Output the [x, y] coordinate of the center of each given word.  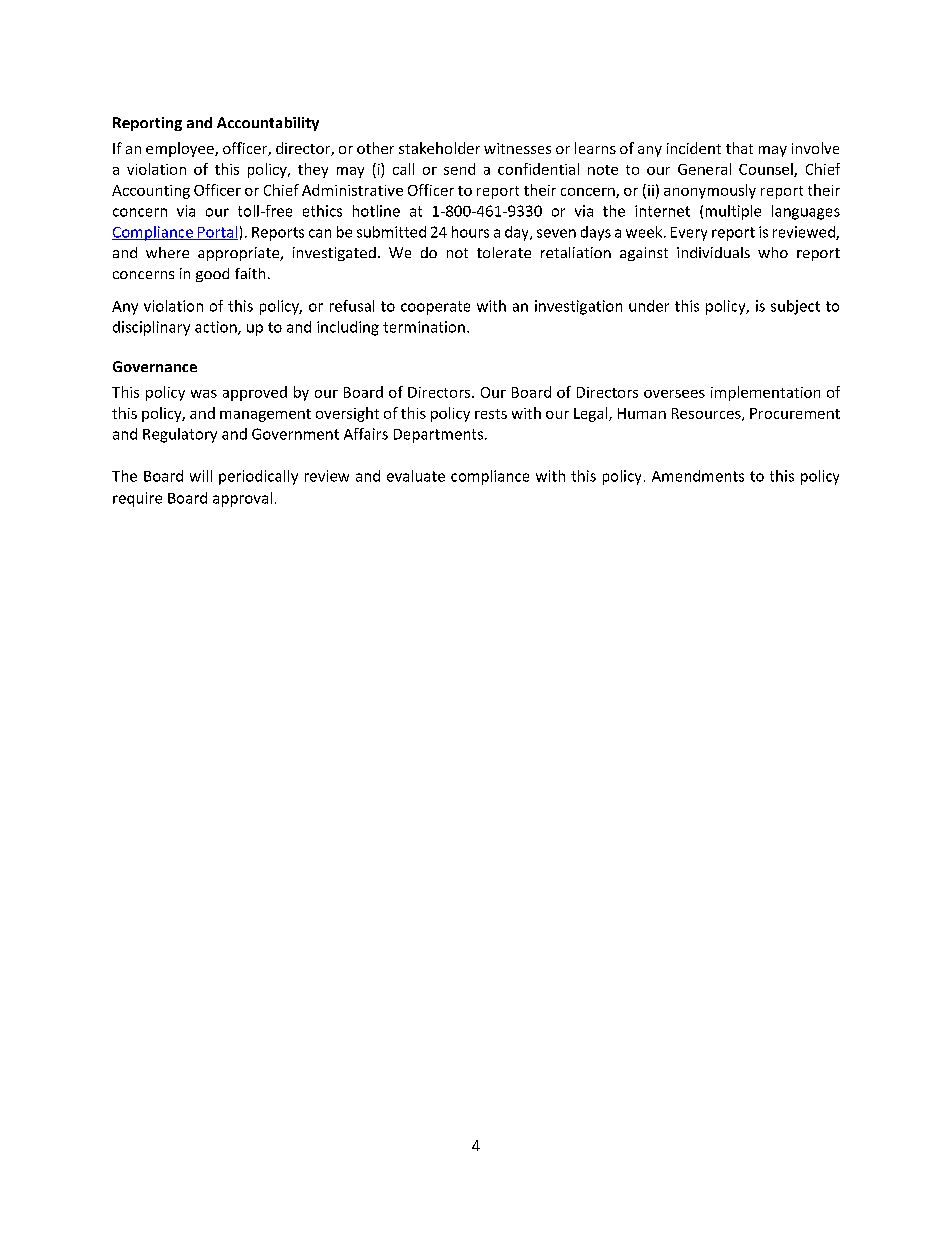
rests [491, 414]
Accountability [268, 124]
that [739, 148]
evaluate [416, 476]
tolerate [504, 252]
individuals [713, 252]
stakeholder [439, 148]
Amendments [698, 476]
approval [242, 499]
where [167, 252]
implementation [765, 393]
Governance [155, 366]
